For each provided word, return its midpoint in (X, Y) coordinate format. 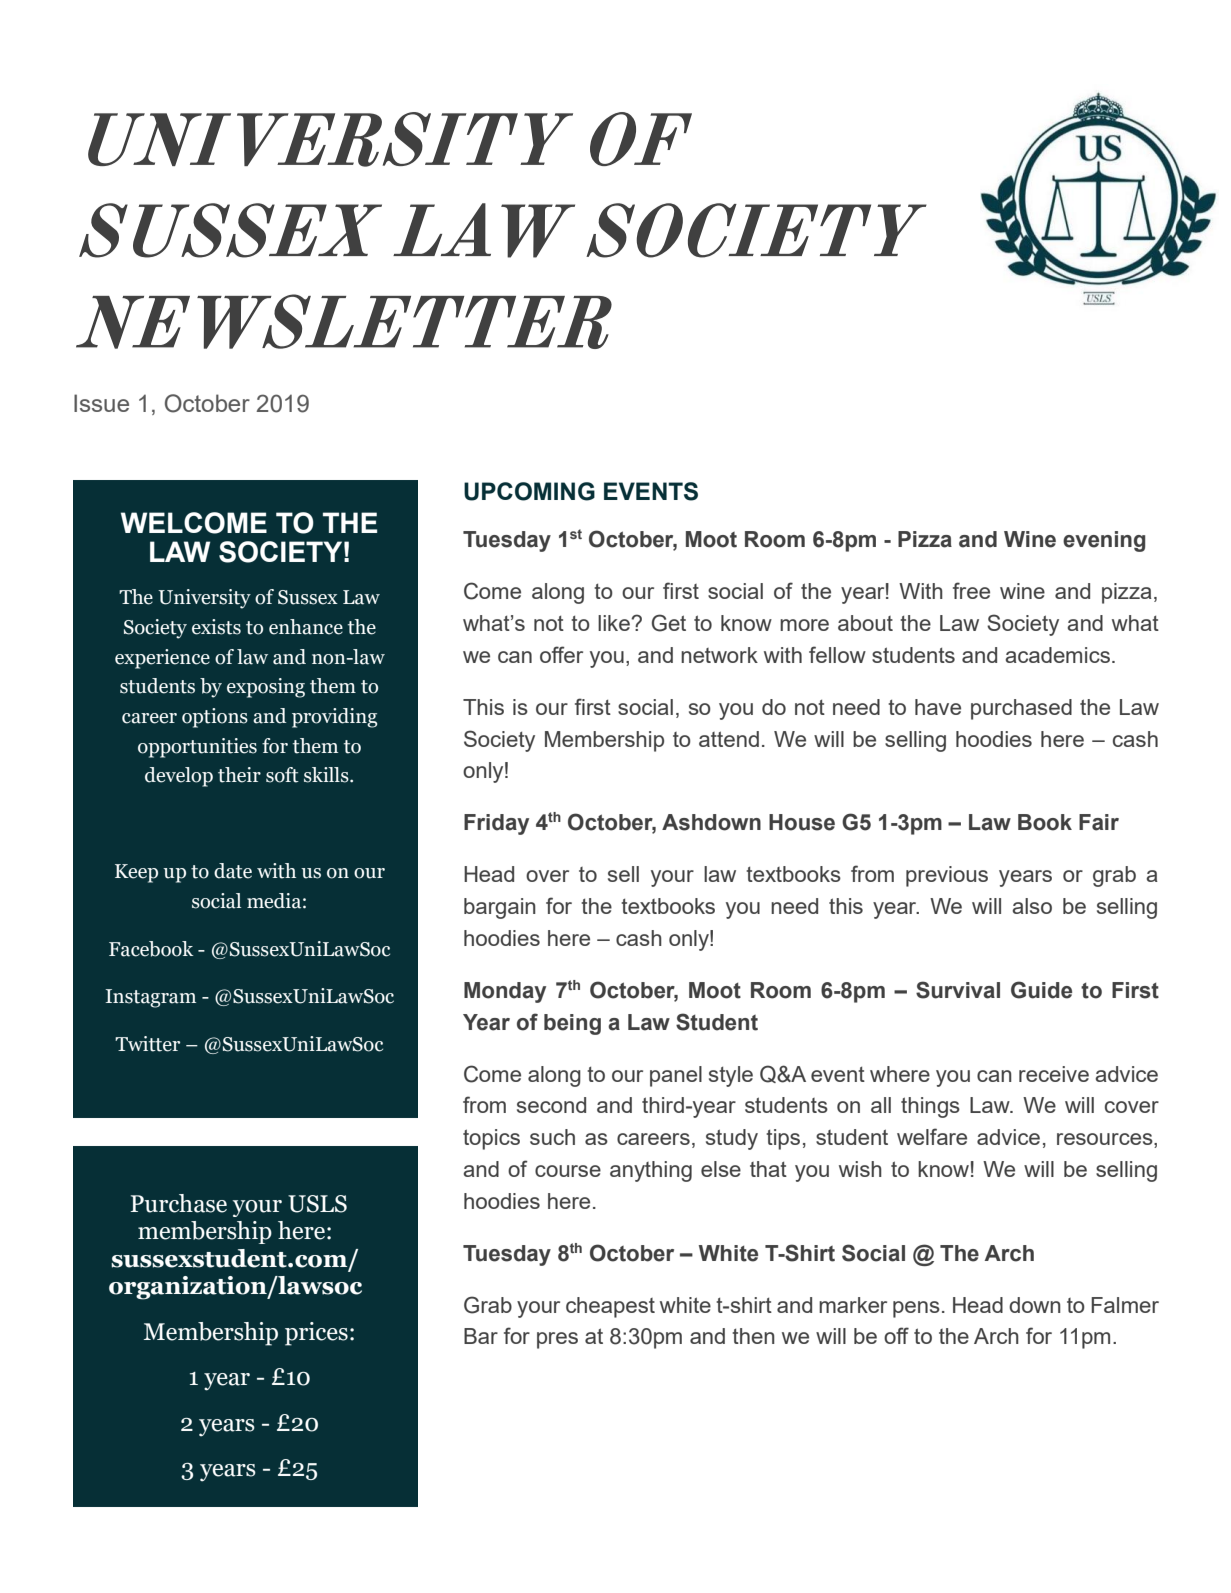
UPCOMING (529, 491)
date (233, 871)
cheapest (610, 1307)
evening (1104, 541)
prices (316, 1334)
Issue (101, 403)
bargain (500, 908)
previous (947, 876)
